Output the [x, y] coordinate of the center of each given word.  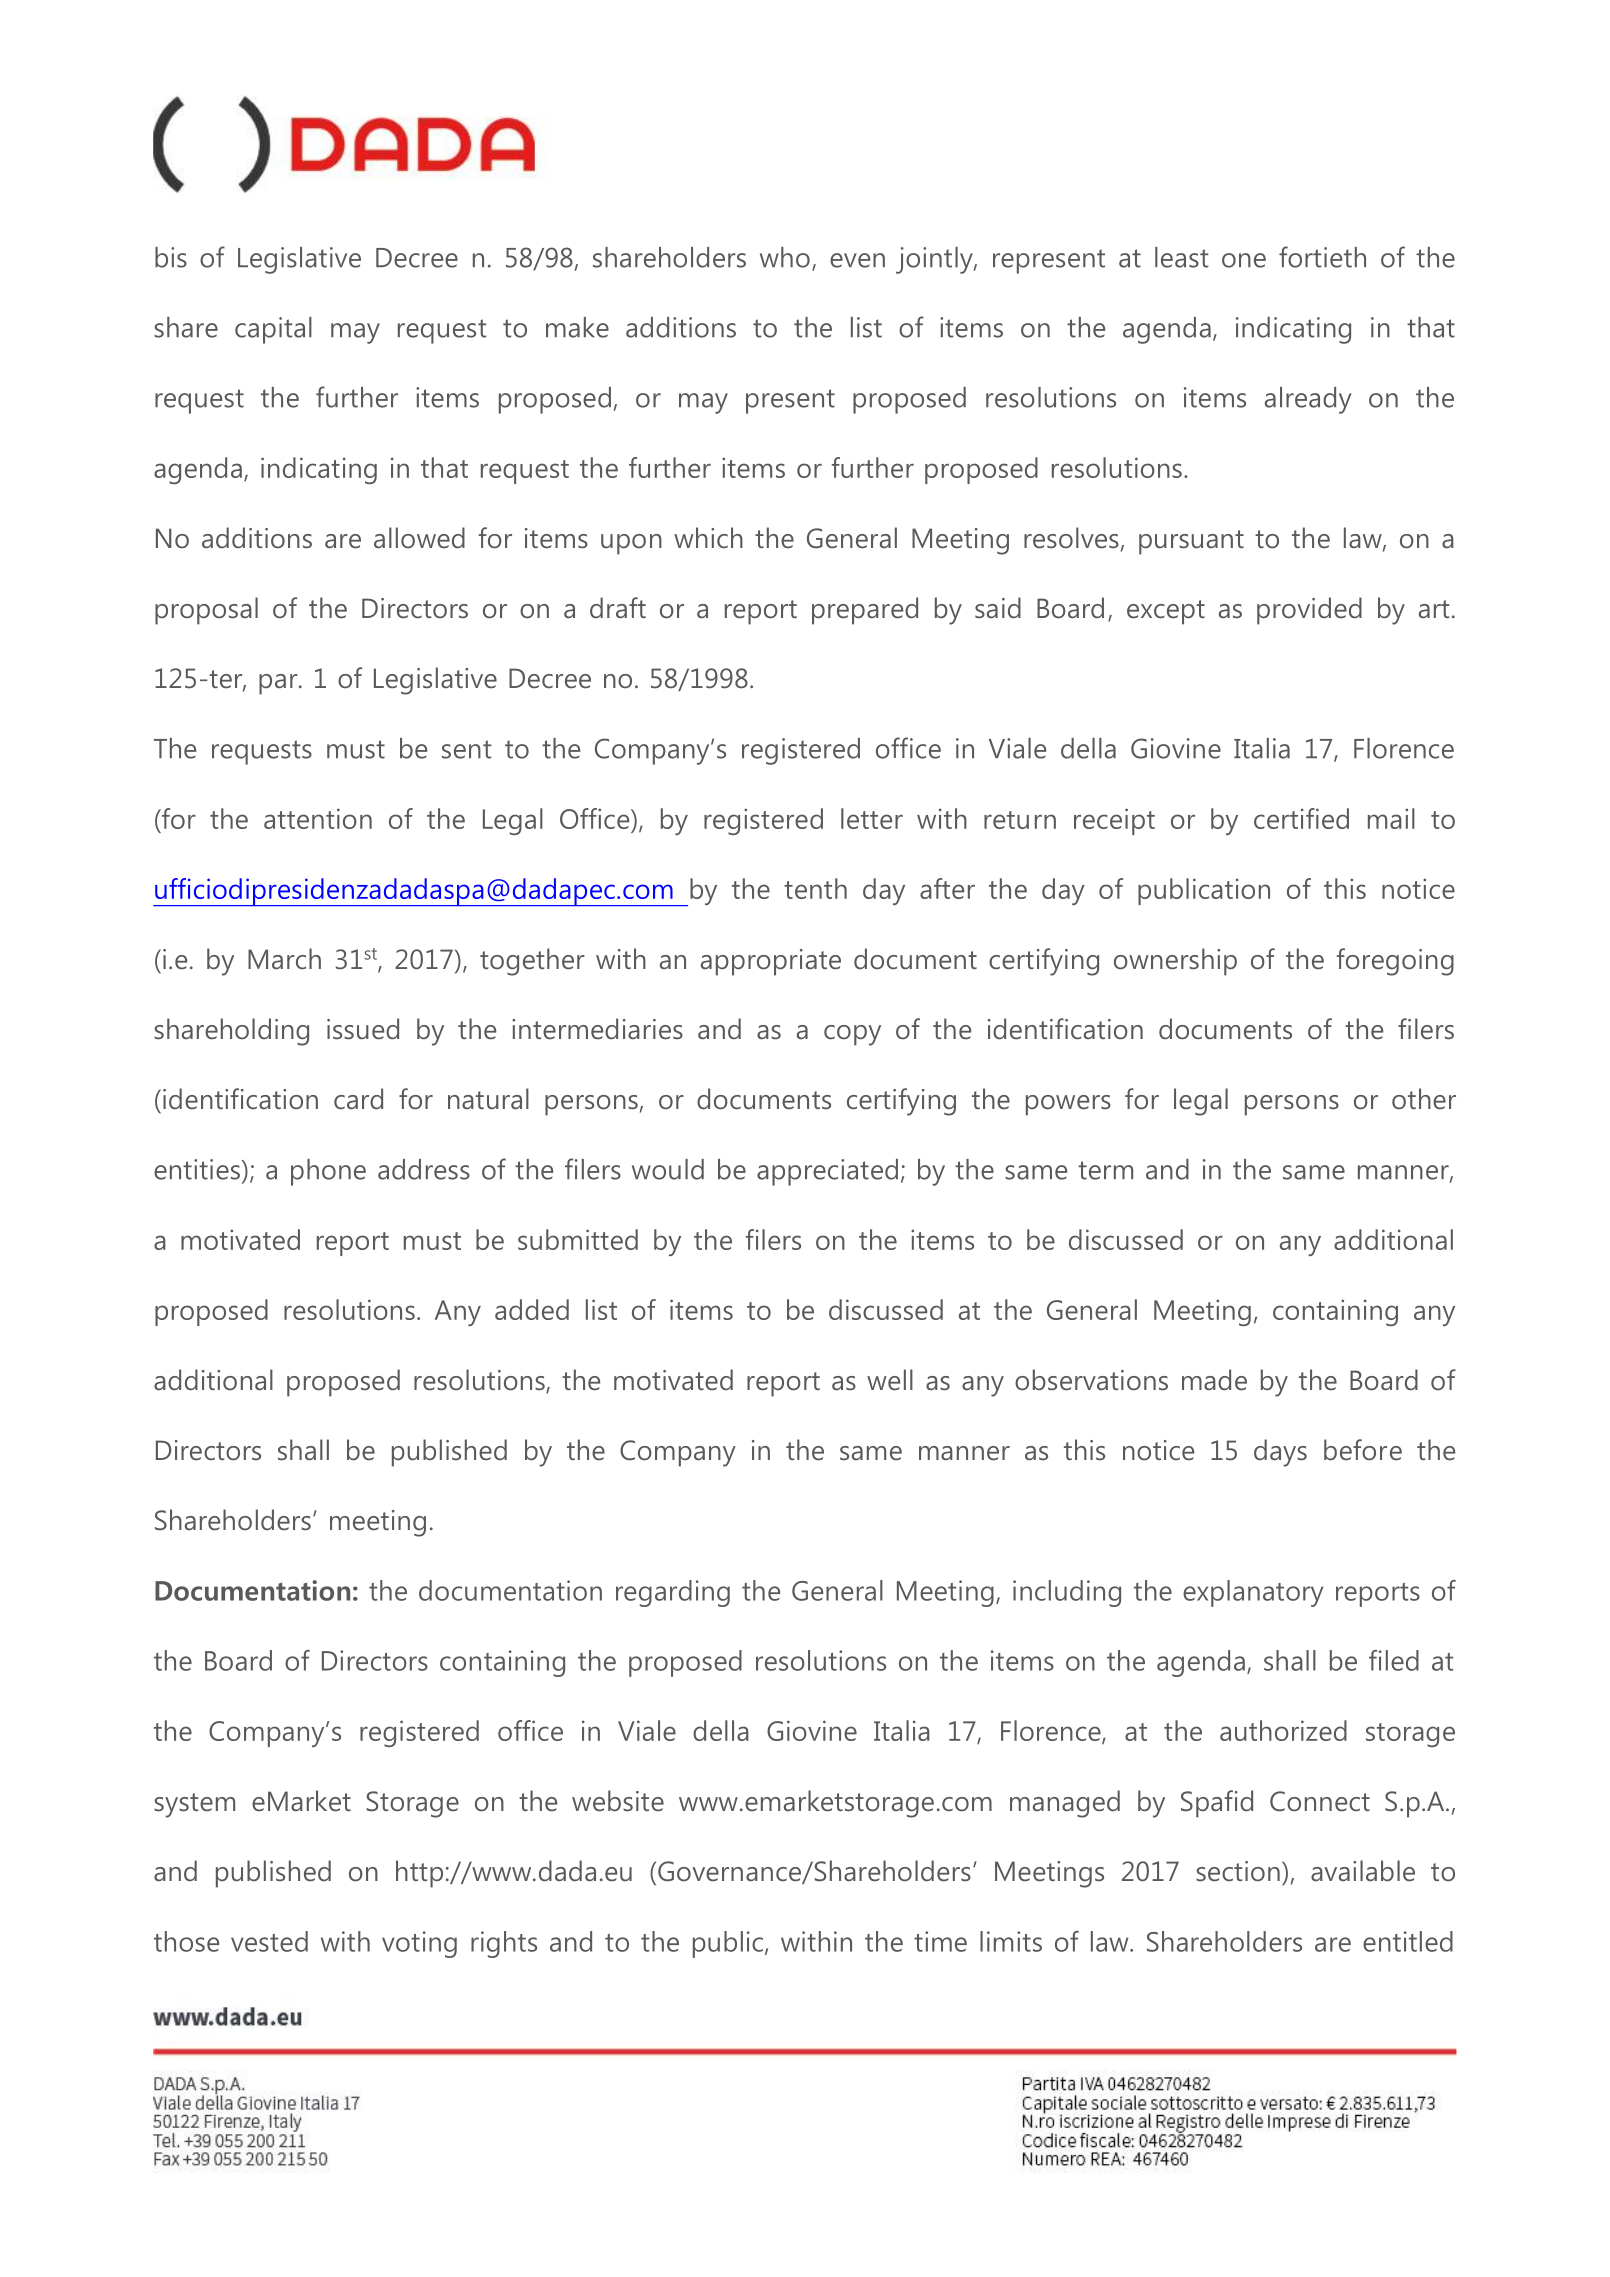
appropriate [771, 962]
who [785, 257]
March [284, 959]
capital [273, 330]
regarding [673, 1593]
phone [328, 1172]
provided [1309, 611]
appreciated [827, 1172]
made [1214, 1380]
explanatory [1253, 1593]
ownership [1175, 962]
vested [269, 1941]
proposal [206, 611]
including [1067, 1593]
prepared [865, 611]
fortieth [1322, 257]
